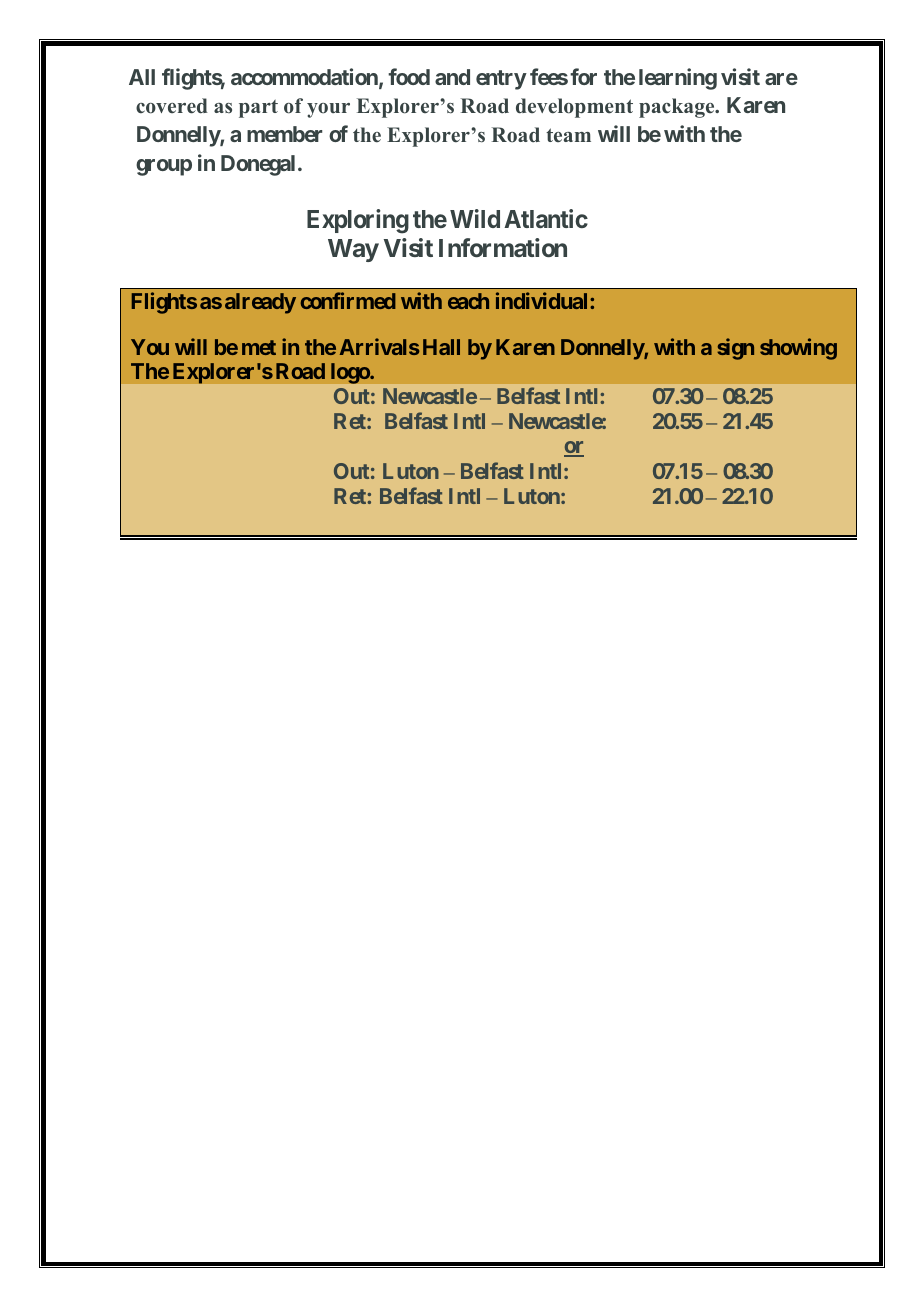  Describe the element at coordinates (441, 347) in the screenshot. I see `Hall` at that location.
